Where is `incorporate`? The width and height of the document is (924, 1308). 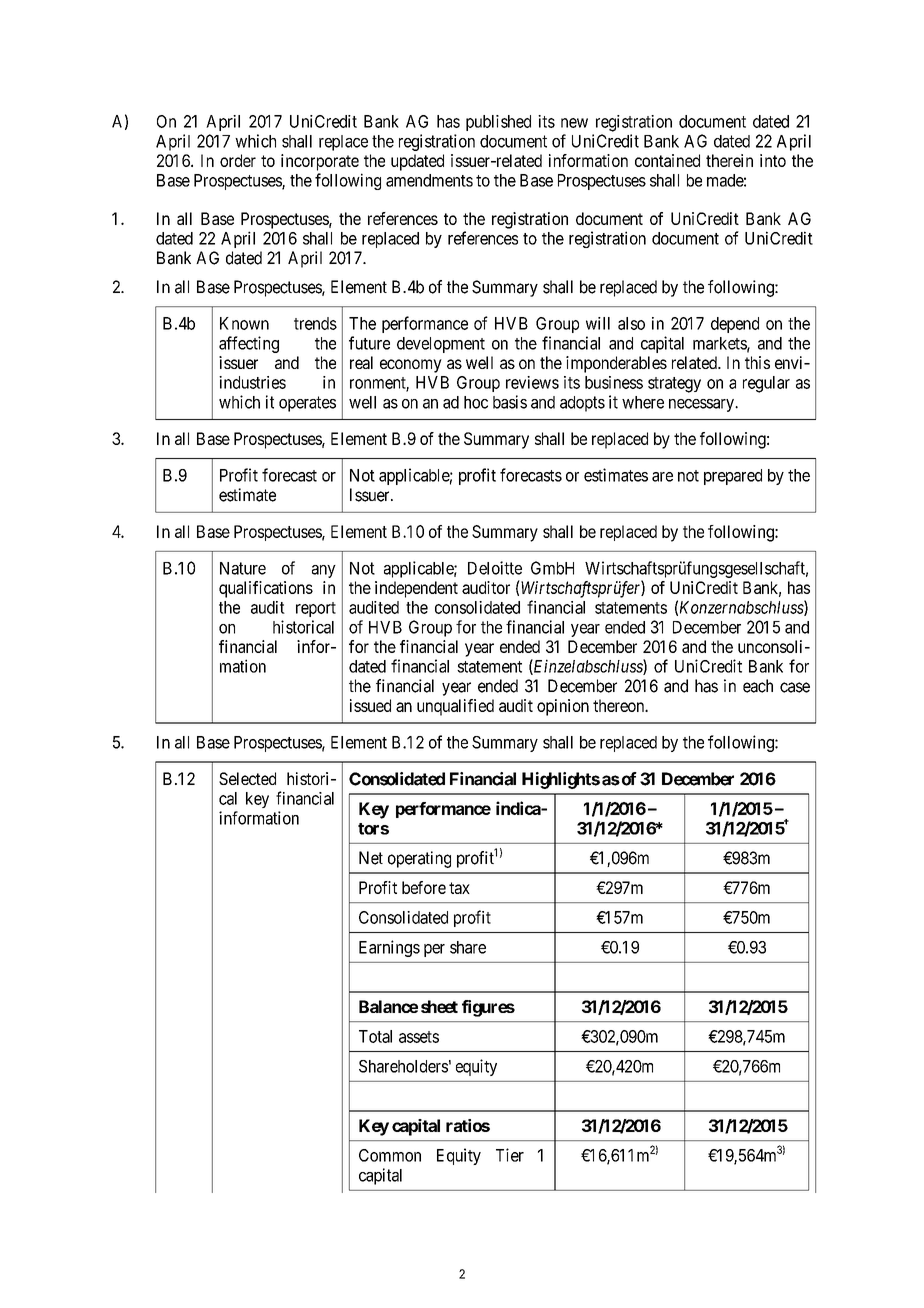
incorporate is located at coordinates (320, 162).
